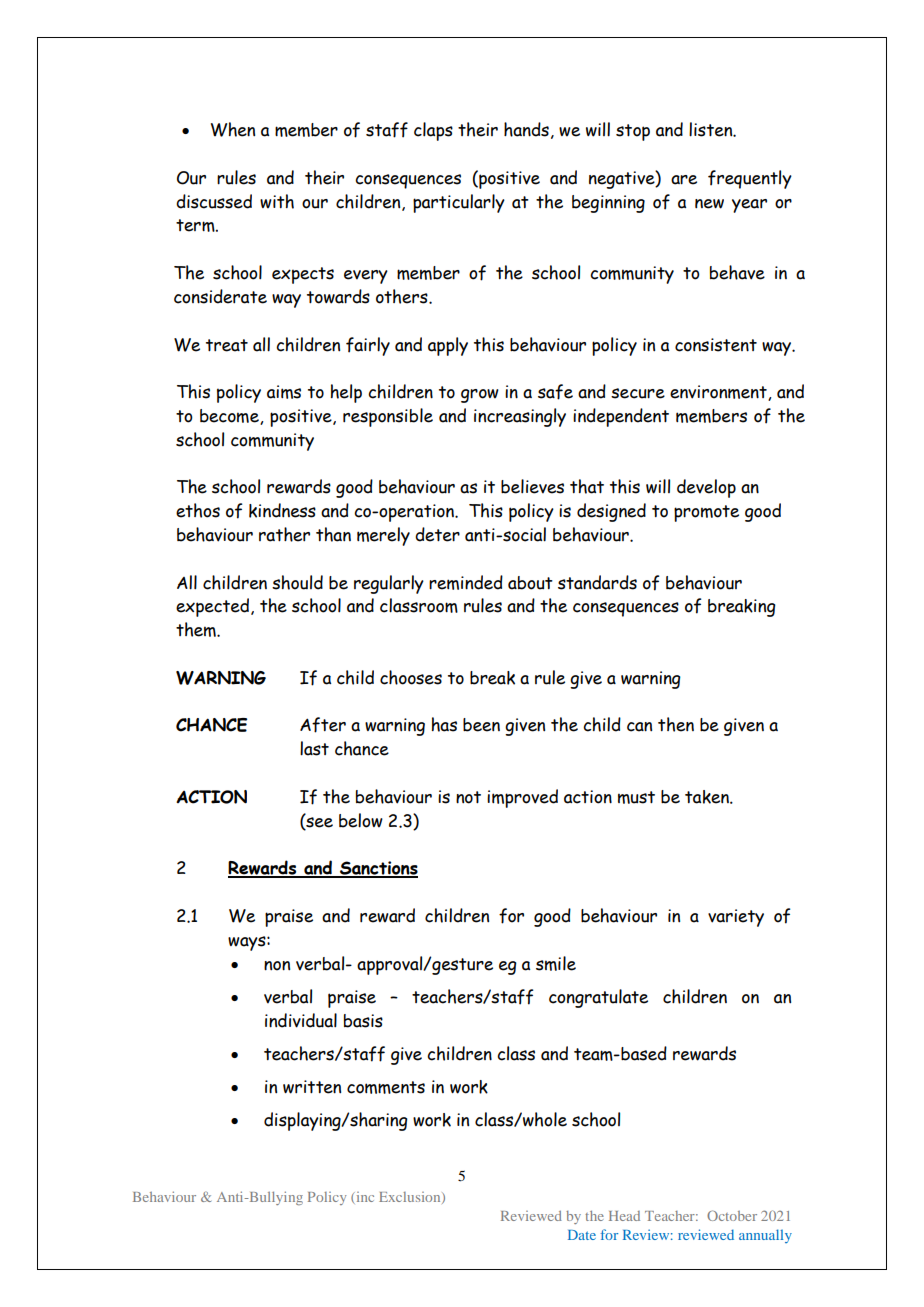 This document has height=1307, width=924. What do you see at coordinates (277, 201) in the document?
I see `with` at bounding box center [277, 201].
